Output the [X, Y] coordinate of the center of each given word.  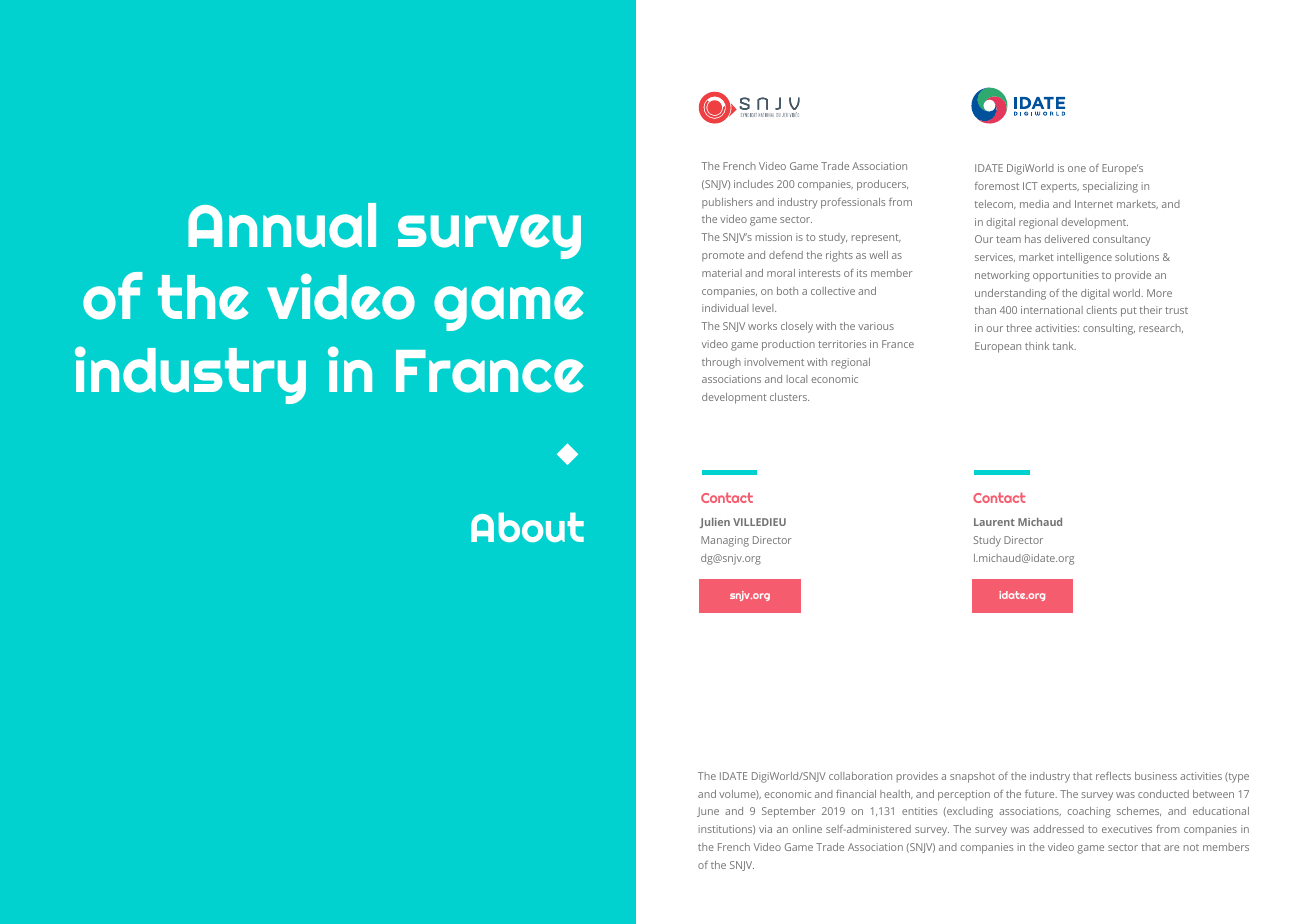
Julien [715, 523]
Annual [282, 225]
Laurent [994, 522]
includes [753, 184]
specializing [1110, 187]
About [527, 527]
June [708, 812]
